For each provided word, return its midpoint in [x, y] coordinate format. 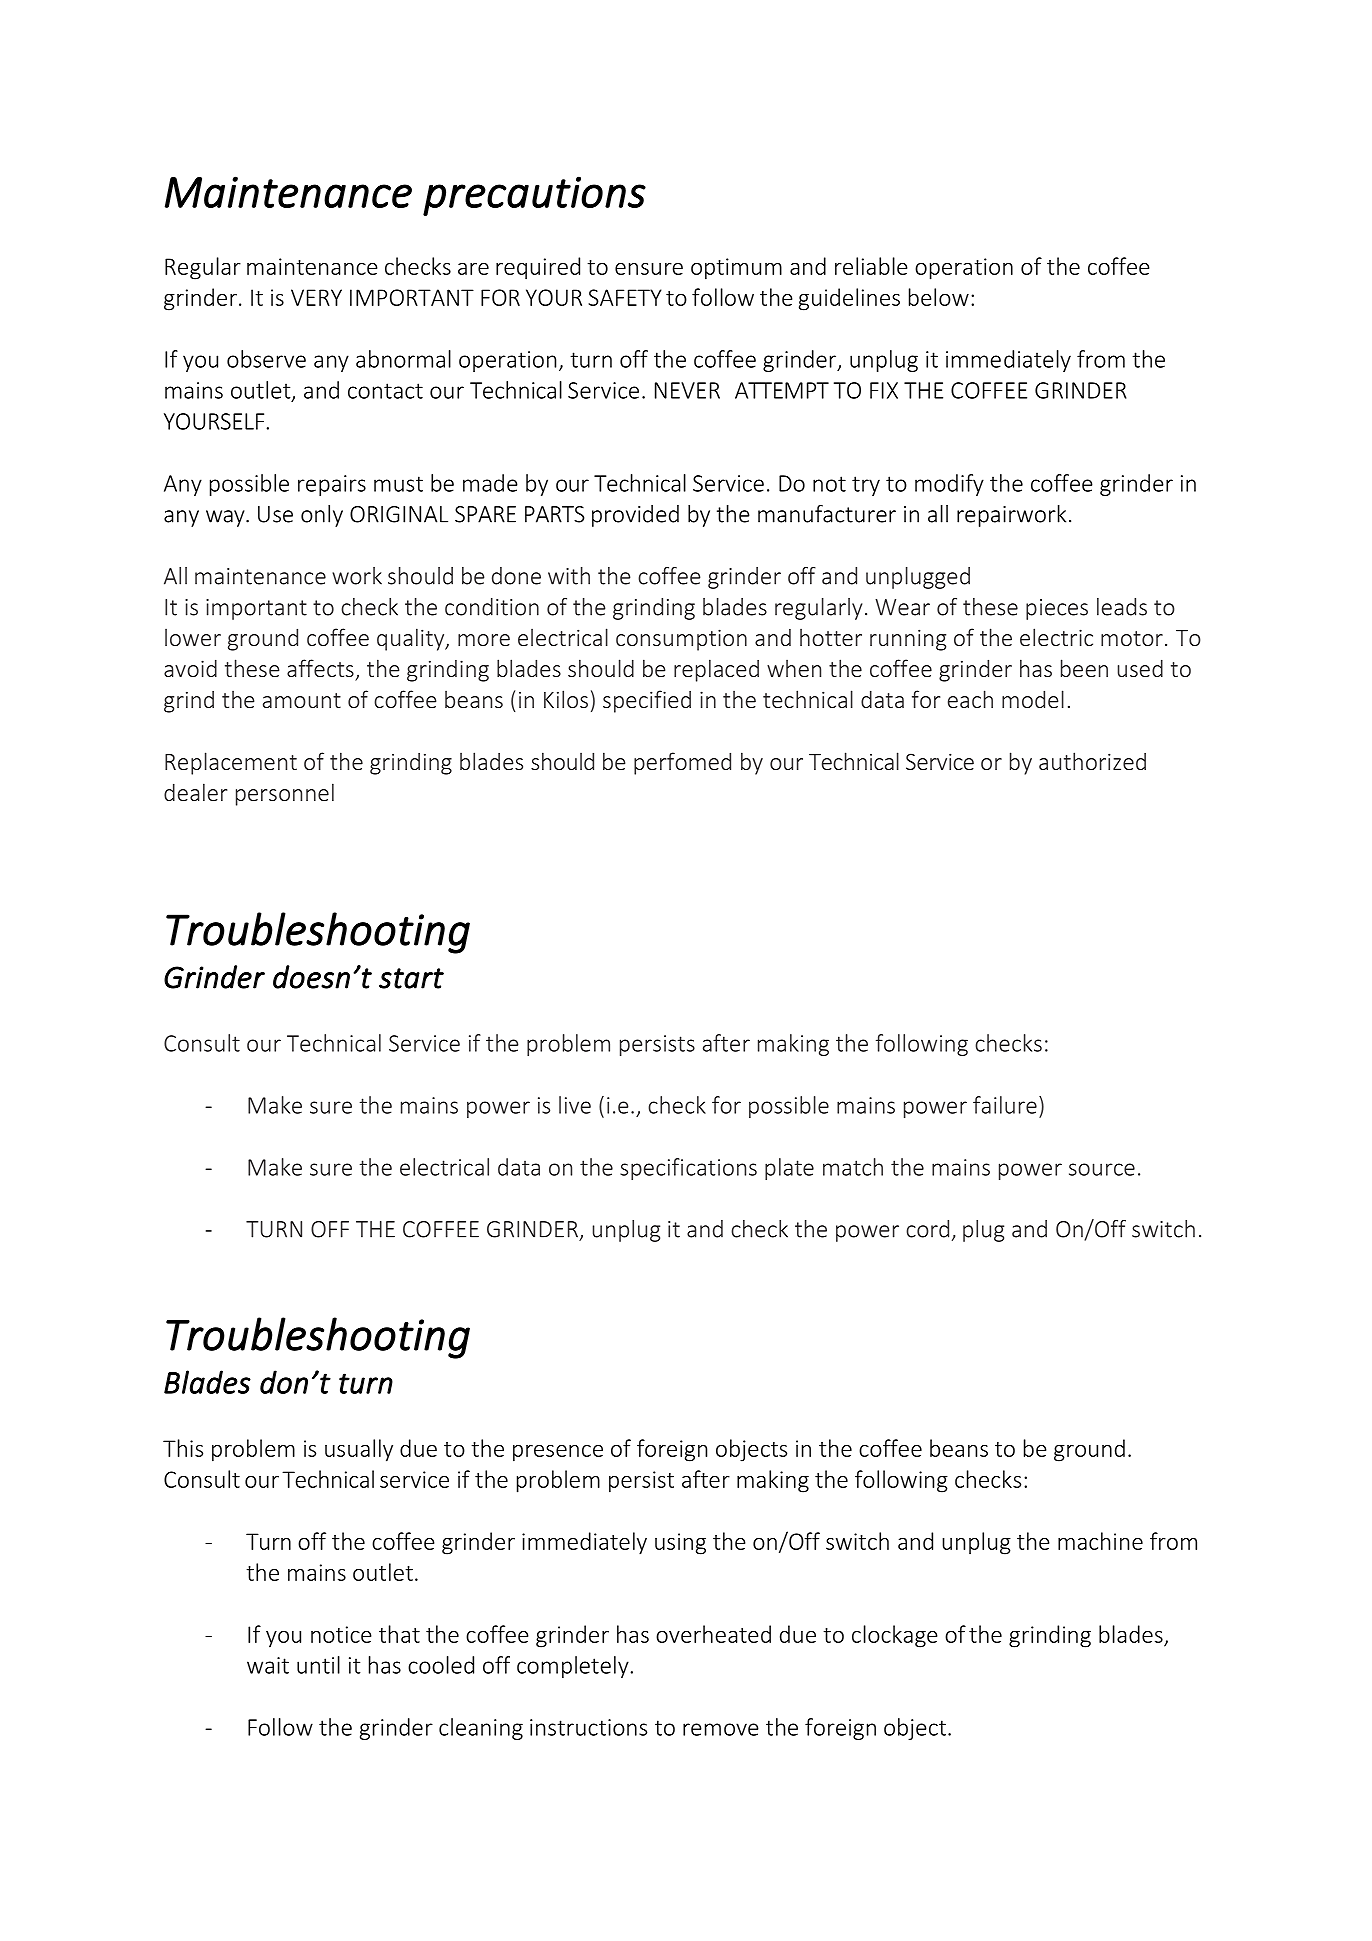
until [318, 1665]
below [939, 297]
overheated [713, 1634]
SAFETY [625, 297]
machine [1100, 1541]
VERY [316, 297]
